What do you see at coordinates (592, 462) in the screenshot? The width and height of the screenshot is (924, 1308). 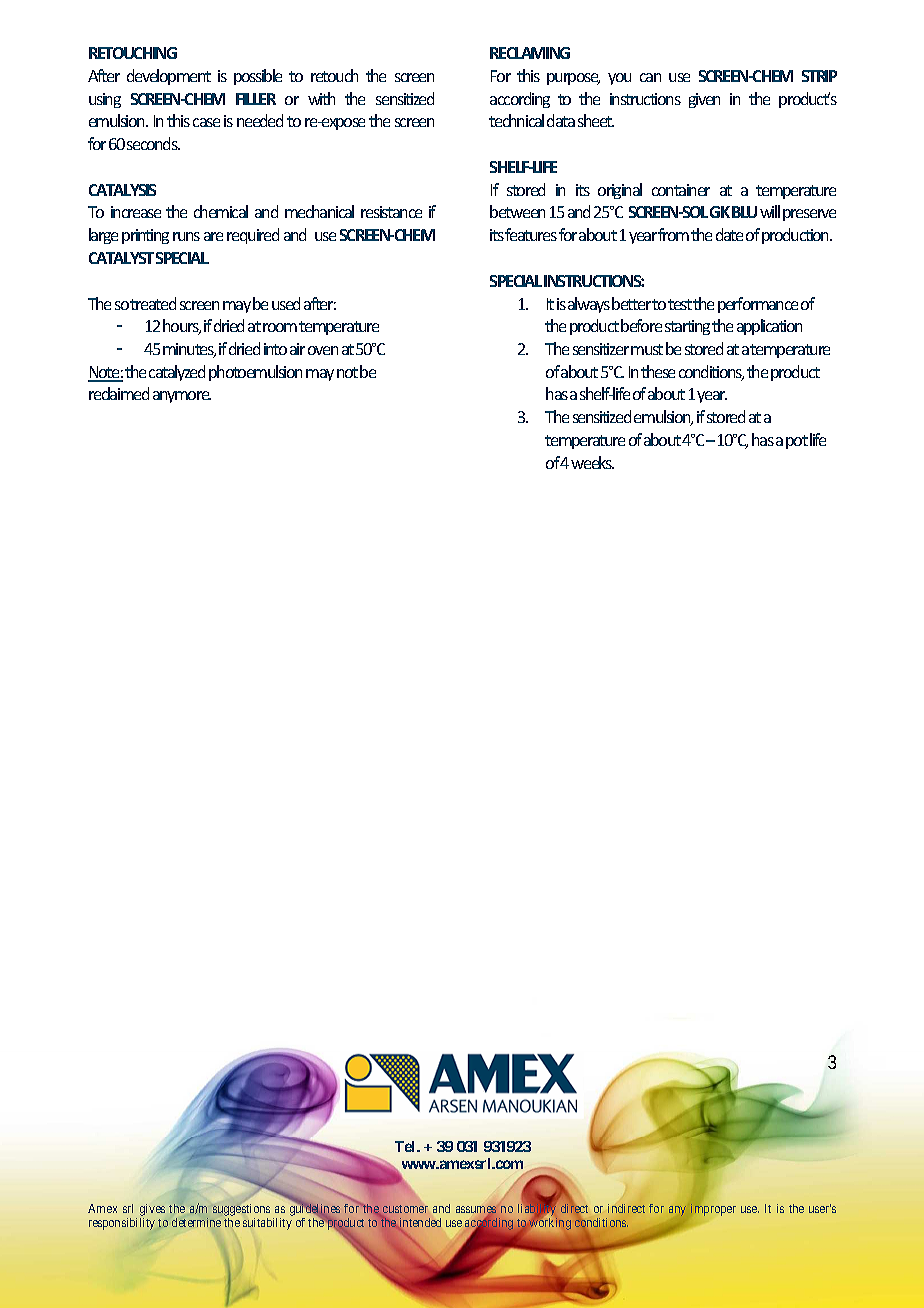 I see `weeks` at bounding box center [592, 462].
